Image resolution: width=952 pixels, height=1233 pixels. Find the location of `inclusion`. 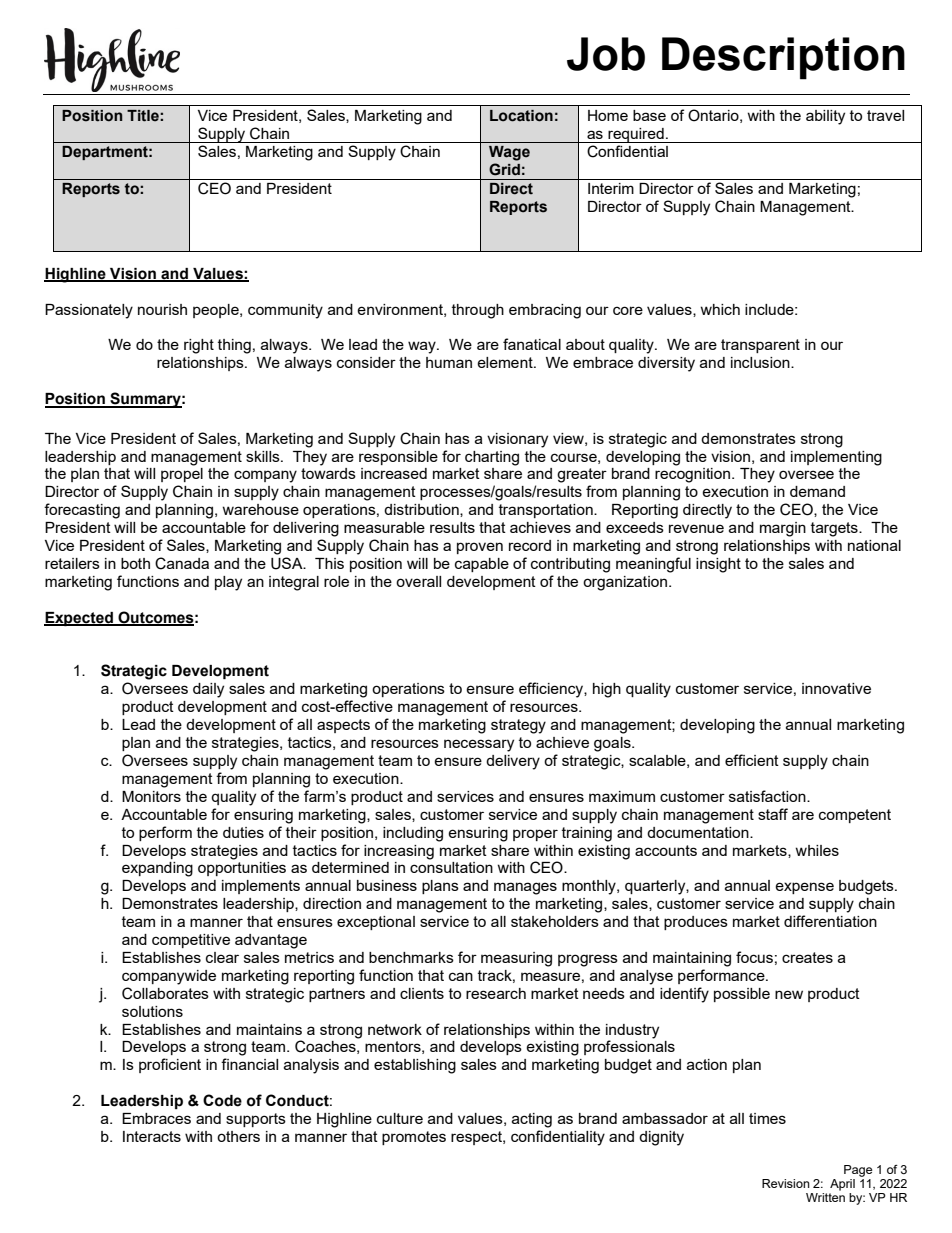

inclusion is located at coordinates (761, 362).
